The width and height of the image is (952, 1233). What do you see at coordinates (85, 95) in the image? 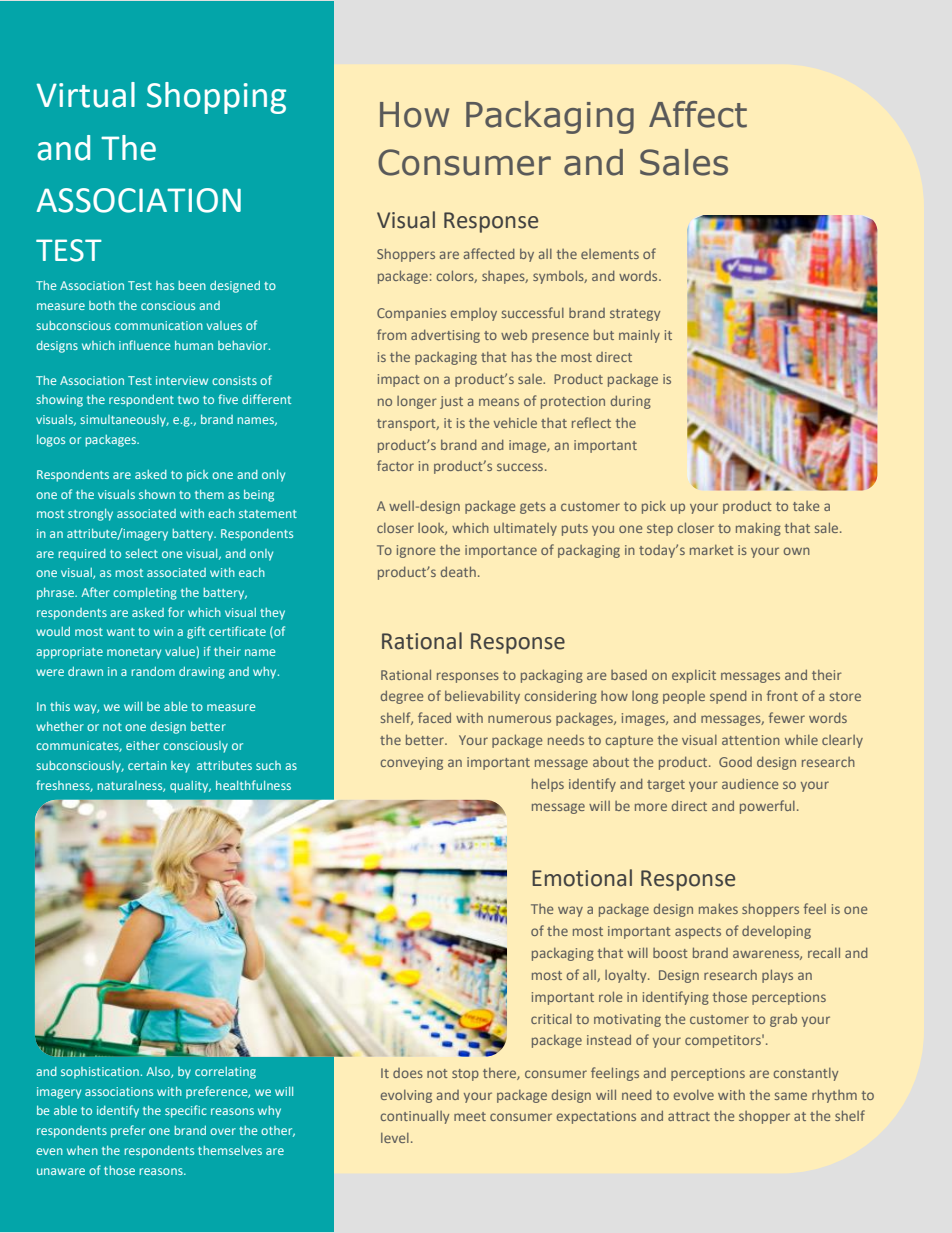
I see `Virtual` at bounding box center [85, 95].
